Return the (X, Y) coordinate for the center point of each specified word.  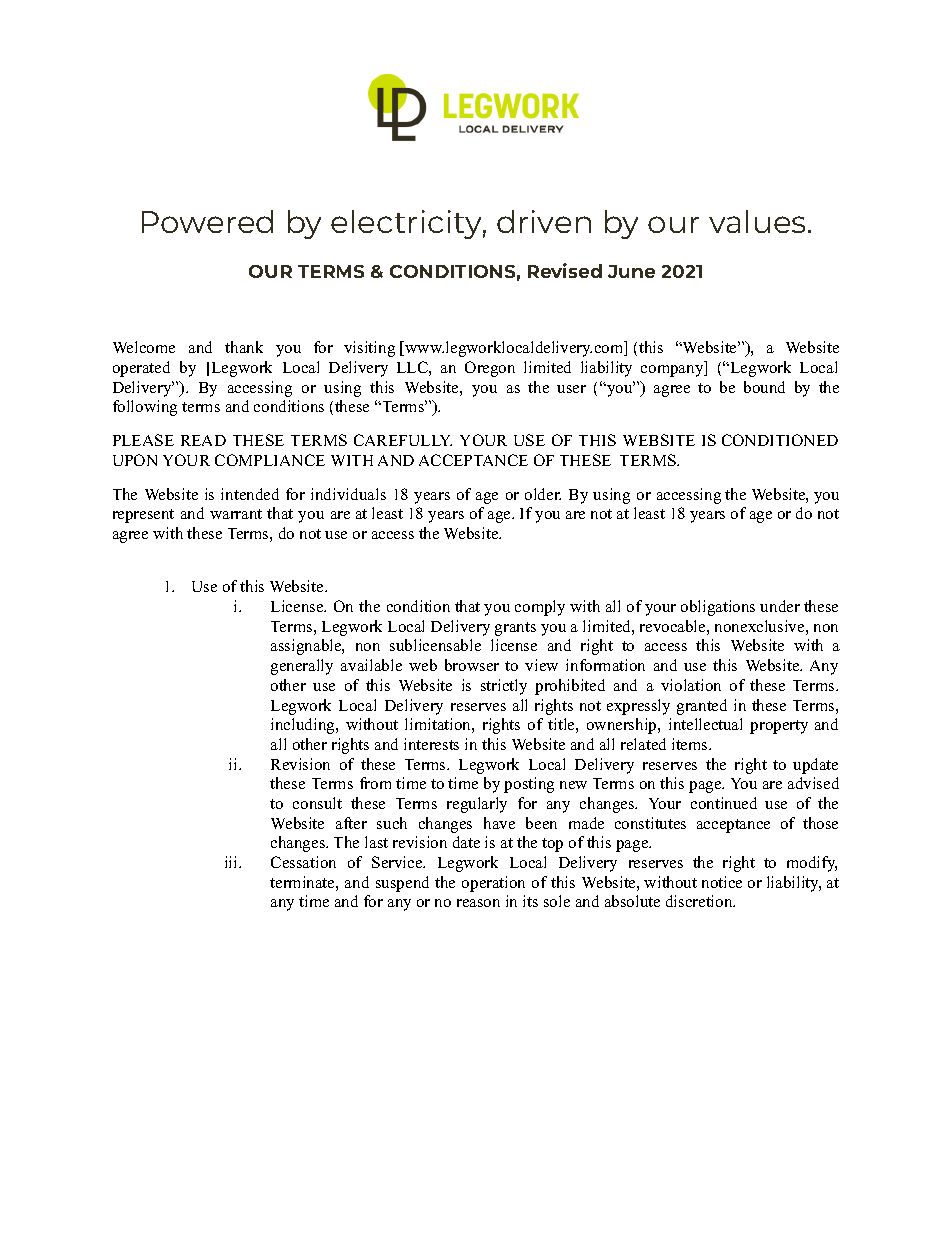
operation (493, 884)
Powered (207, 221)
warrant (236, 514)
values (757, 221)
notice (722, 882)
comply (540, 608)
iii (232, 862)
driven (544, 221)
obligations (718, 608)
